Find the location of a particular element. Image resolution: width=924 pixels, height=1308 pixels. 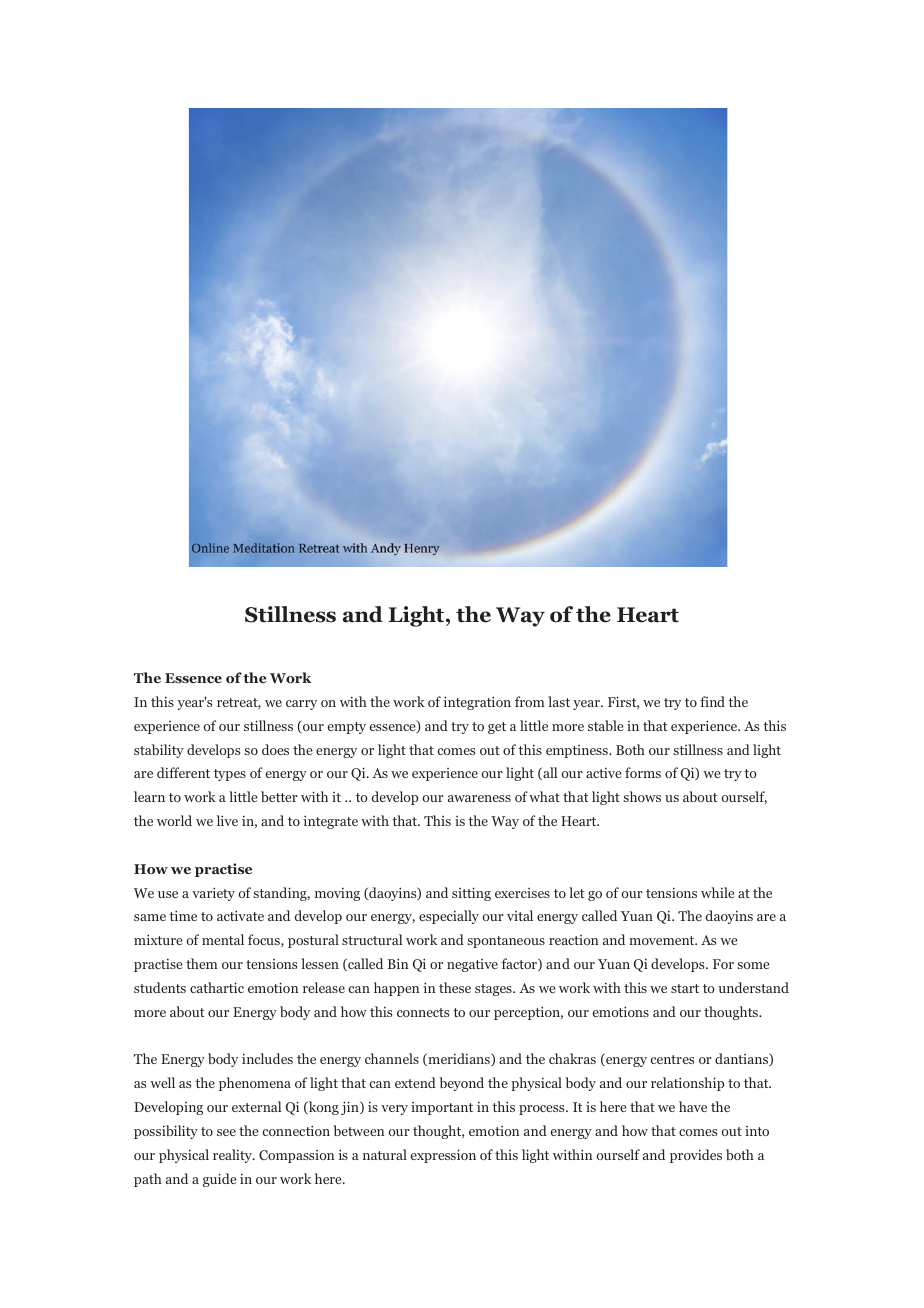

reality is located at coordinates (233, 1156).
